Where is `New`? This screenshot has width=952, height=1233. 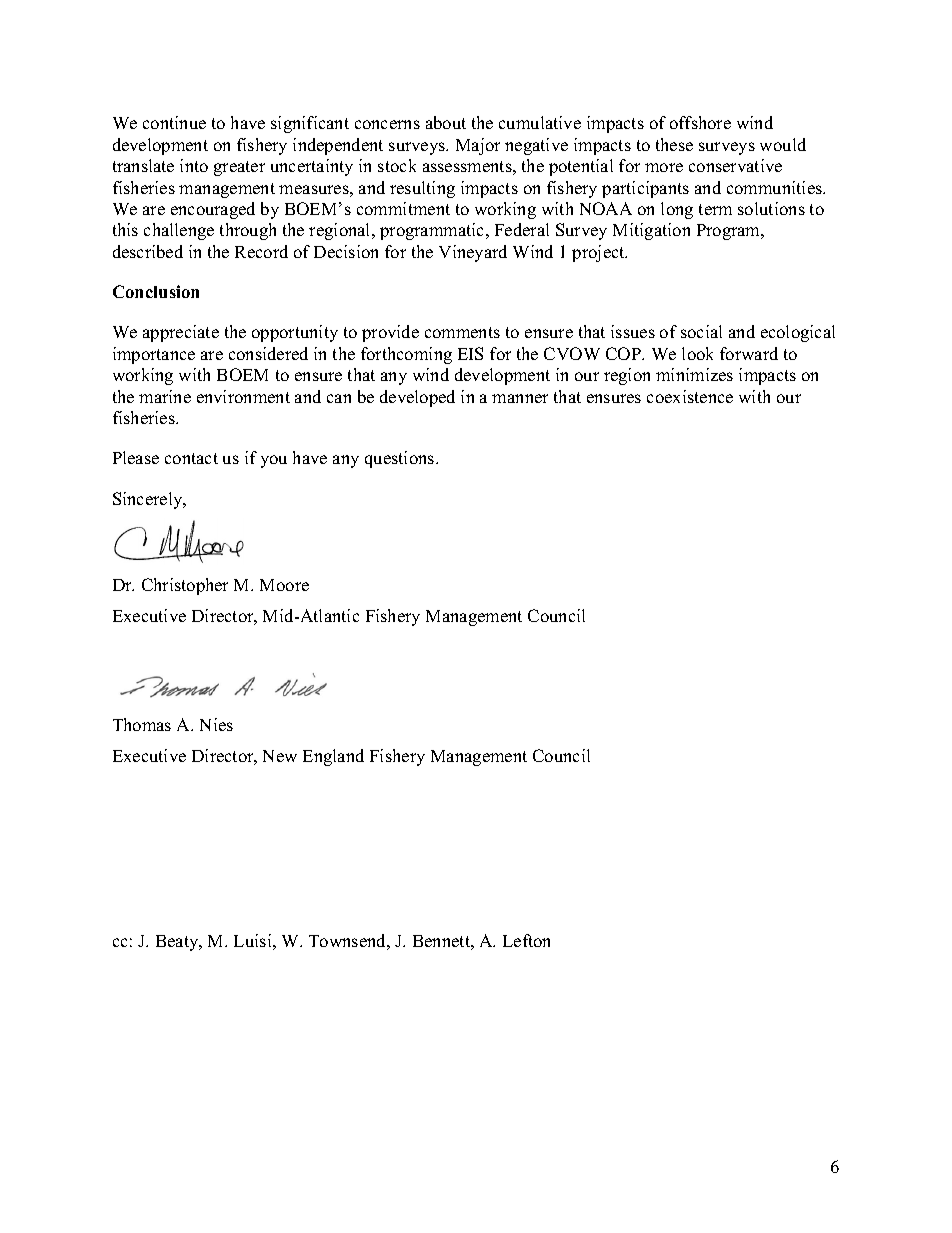
New is located at coordinates (280, 756).
